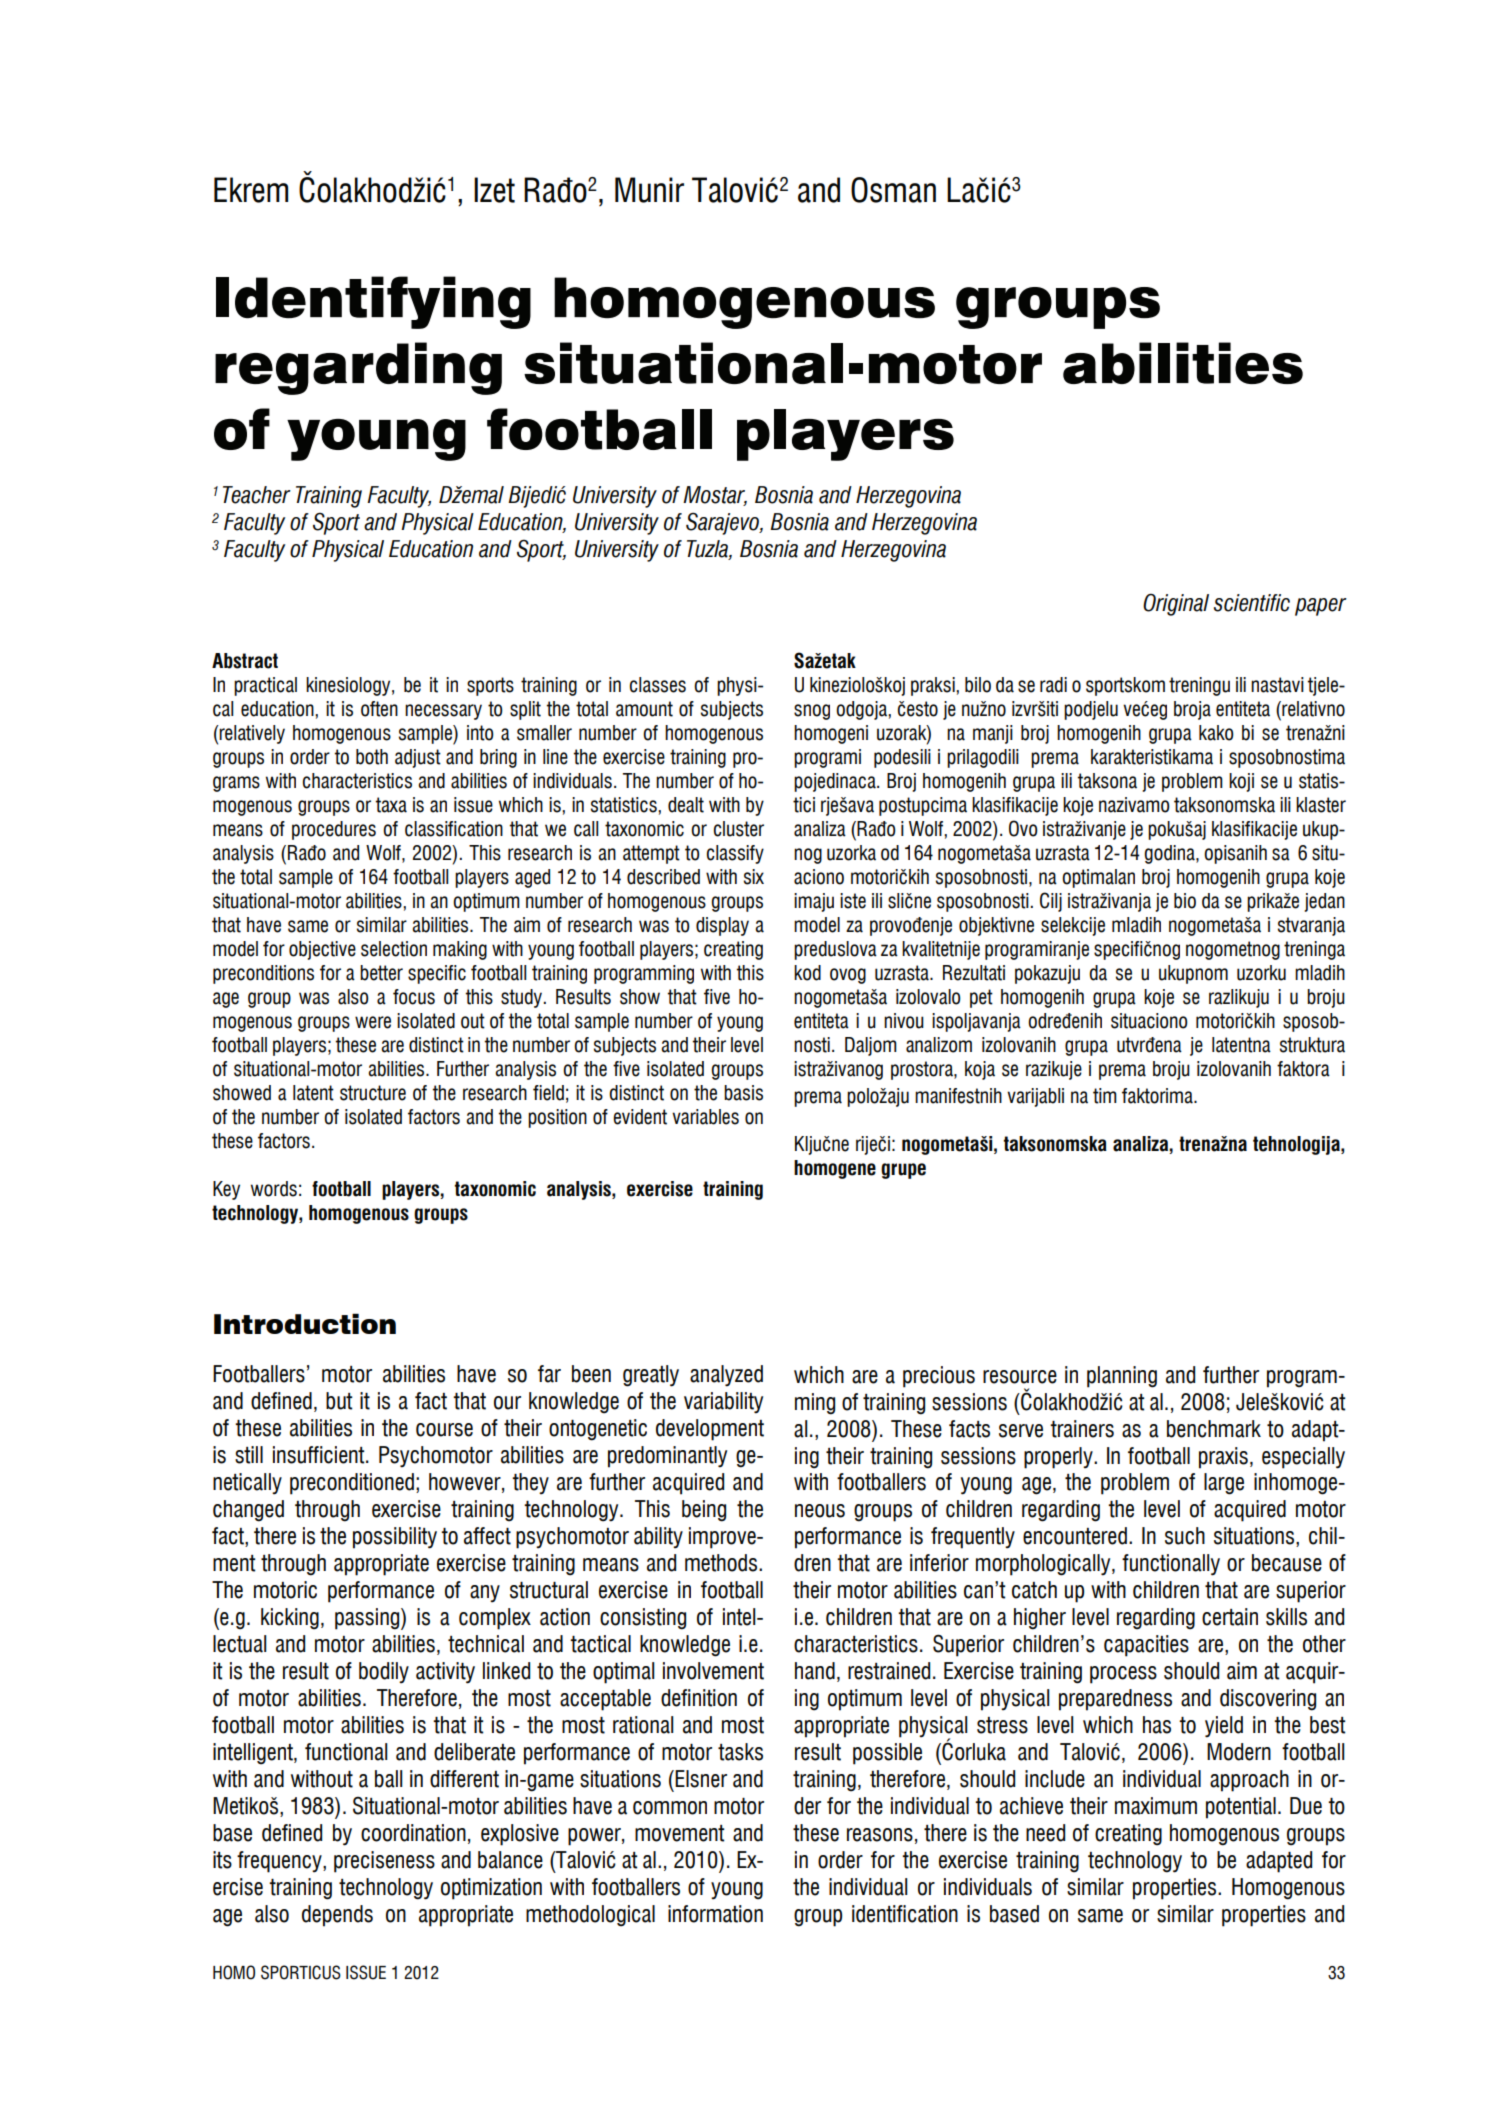 This image has height=2103, width=1487. I want to click on Original, so click(1176, 604).
